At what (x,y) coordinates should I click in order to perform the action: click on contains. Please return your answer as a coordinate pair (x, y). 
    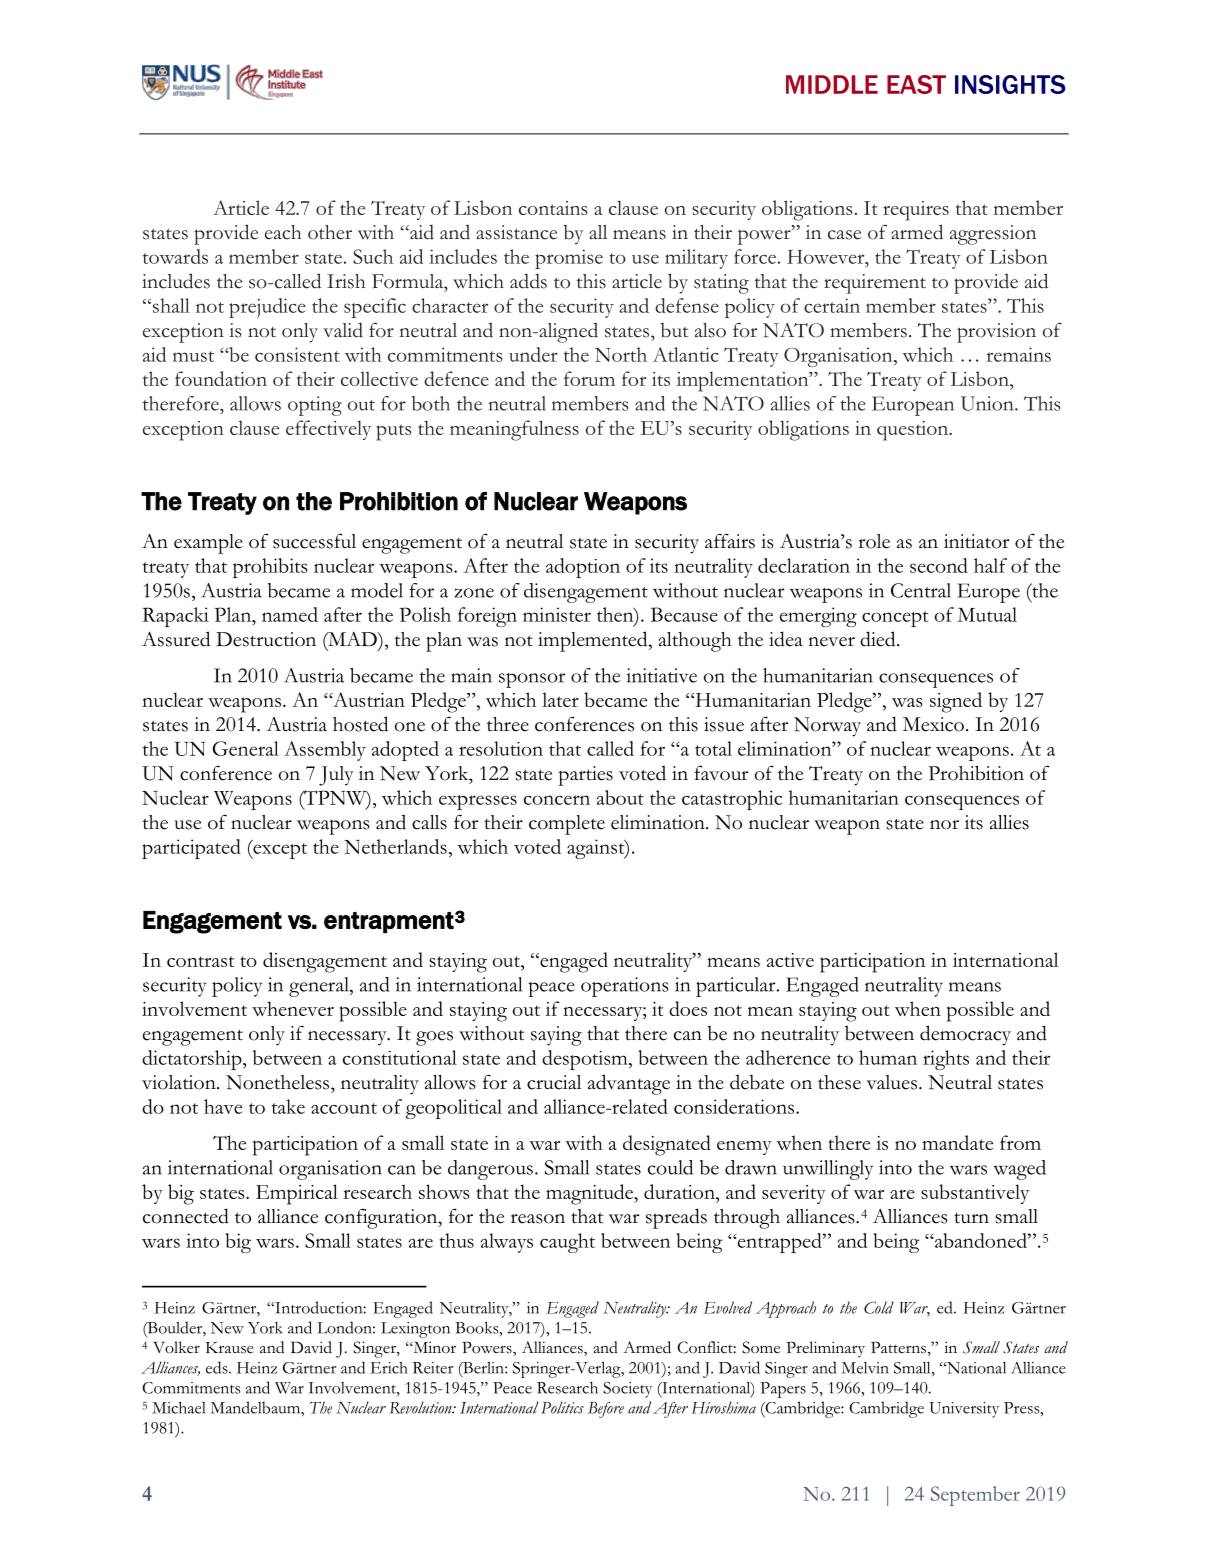
    Looking at the image, I should click on (553, 208).
